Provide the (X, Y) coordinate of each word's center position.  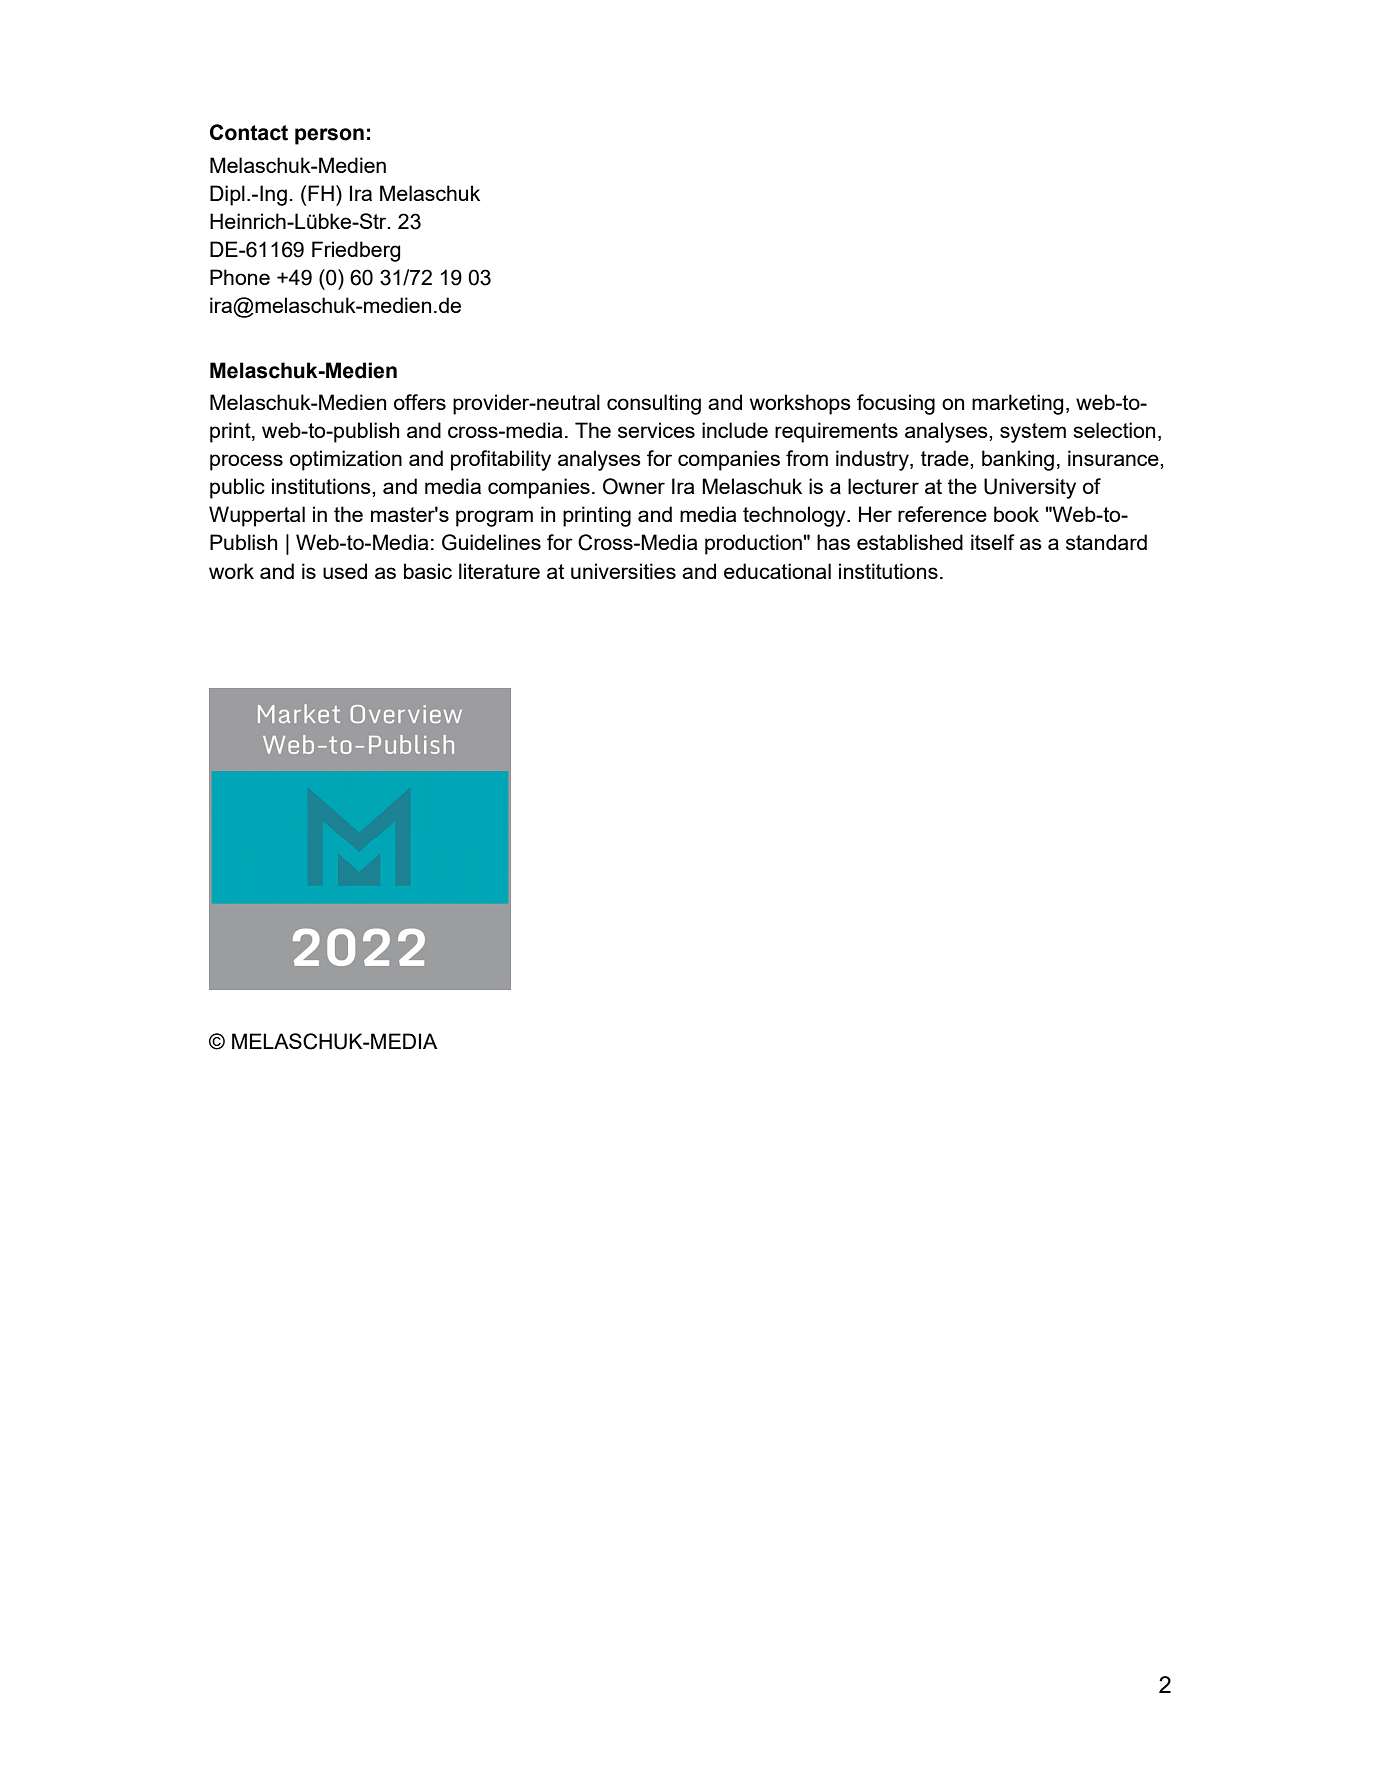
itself (993, 542)
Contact (249, 132)
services (656, 430)
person (329, 136)
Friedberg (356, 251)
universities (623, 571)
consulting (654, 404)
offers (420, 402)
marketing (1018, 404)
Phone (240, 277)
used (345, 571)
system (1033, 433)
